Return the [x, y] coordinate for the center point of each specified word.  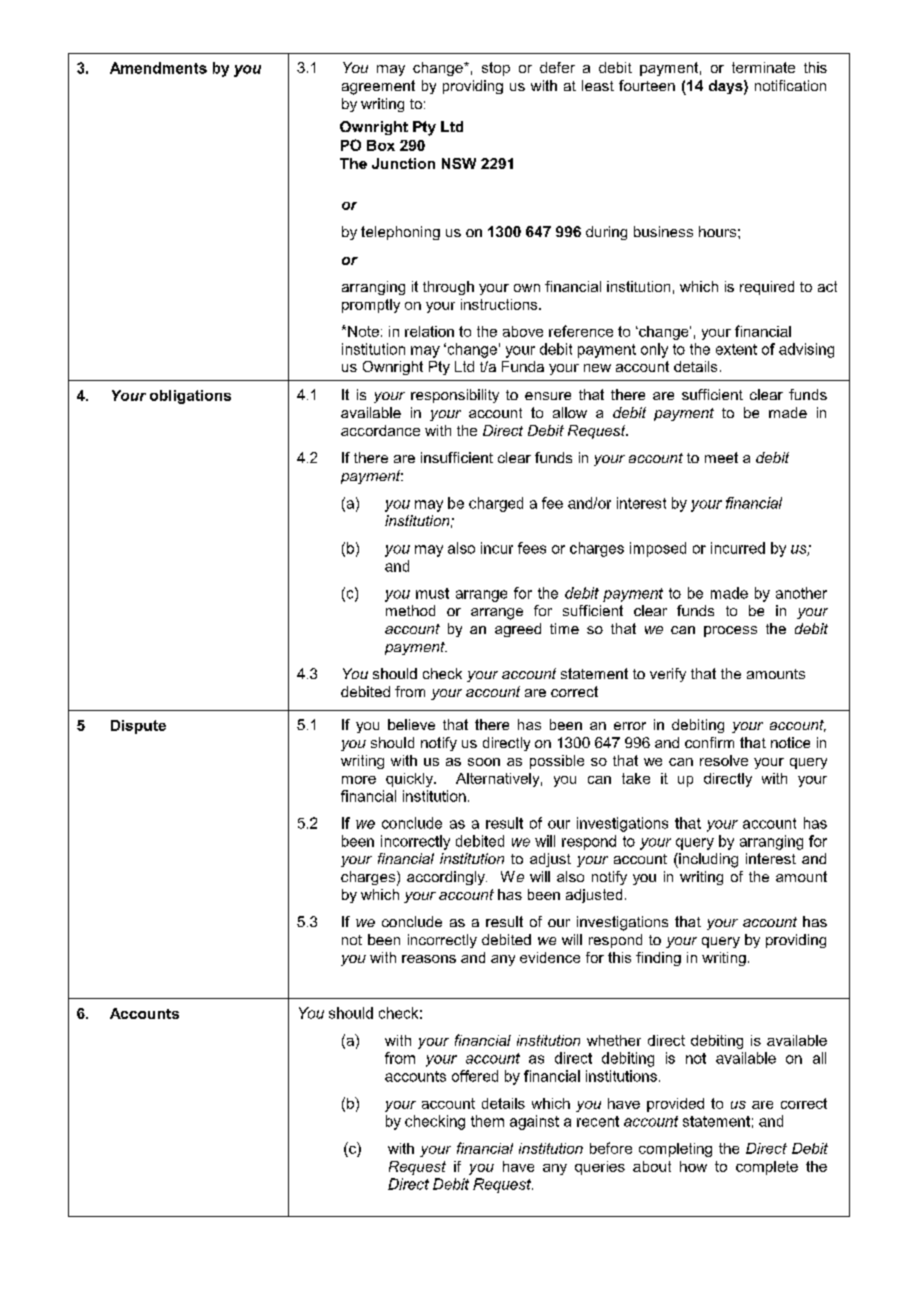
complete [767, 1168]
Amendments [158, 68]
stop [496, 69]
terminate [763, 67]
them [487, 1121]
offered [475, 1076]
